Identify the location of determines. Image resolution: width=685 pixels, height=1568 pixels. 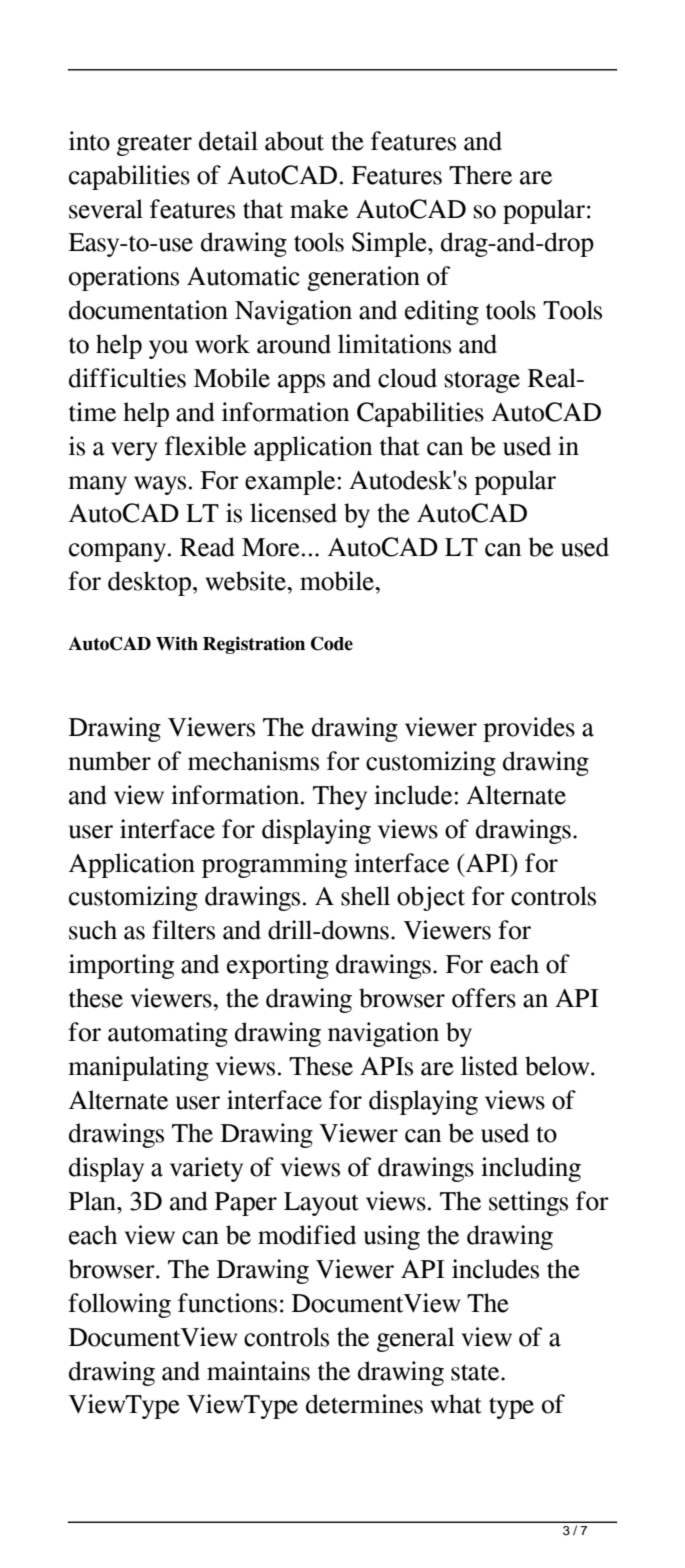
(364, 1404).
